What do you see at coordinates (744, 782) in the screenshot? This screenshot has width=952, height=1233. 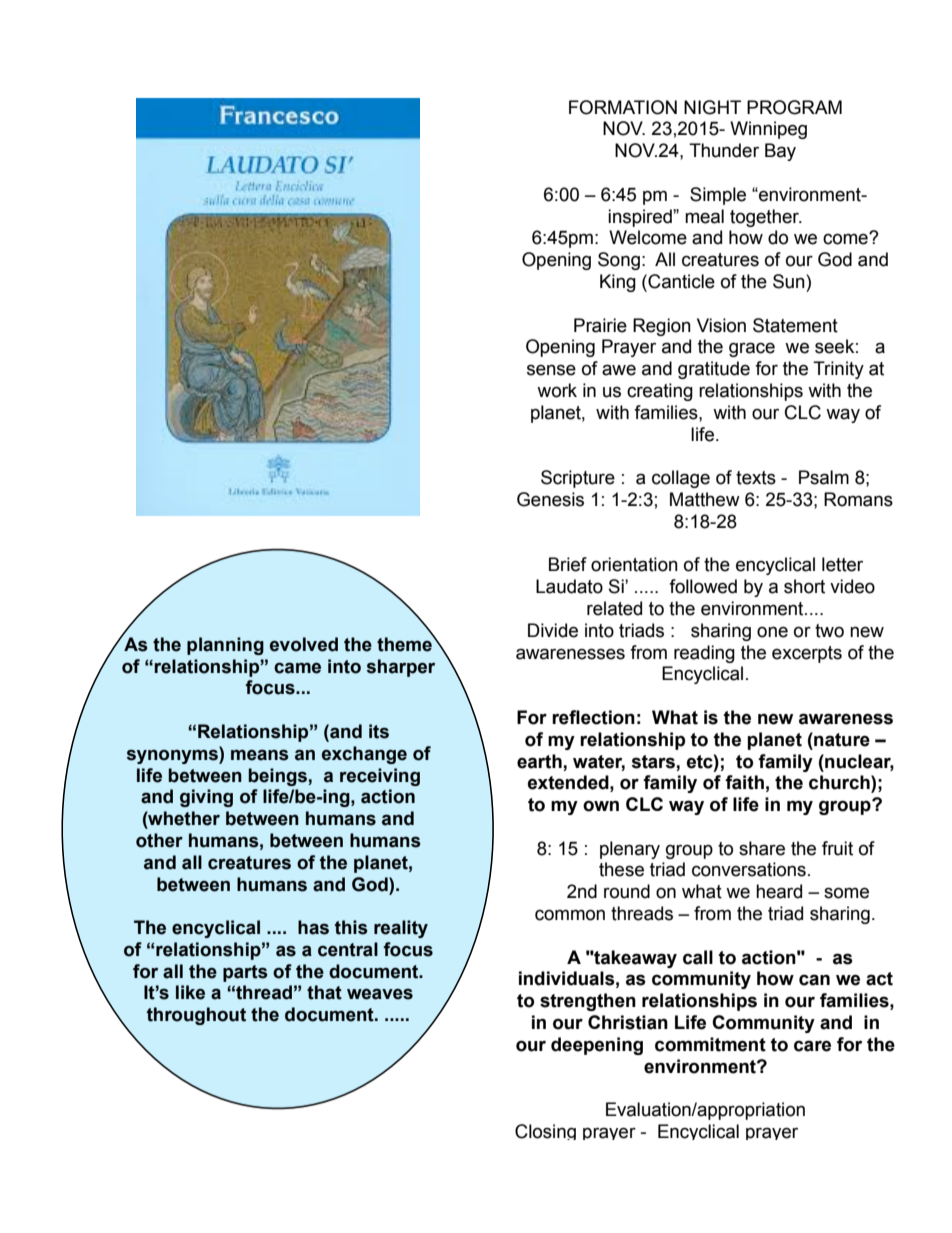 I see `faith` at bounding box center [744, 782].
